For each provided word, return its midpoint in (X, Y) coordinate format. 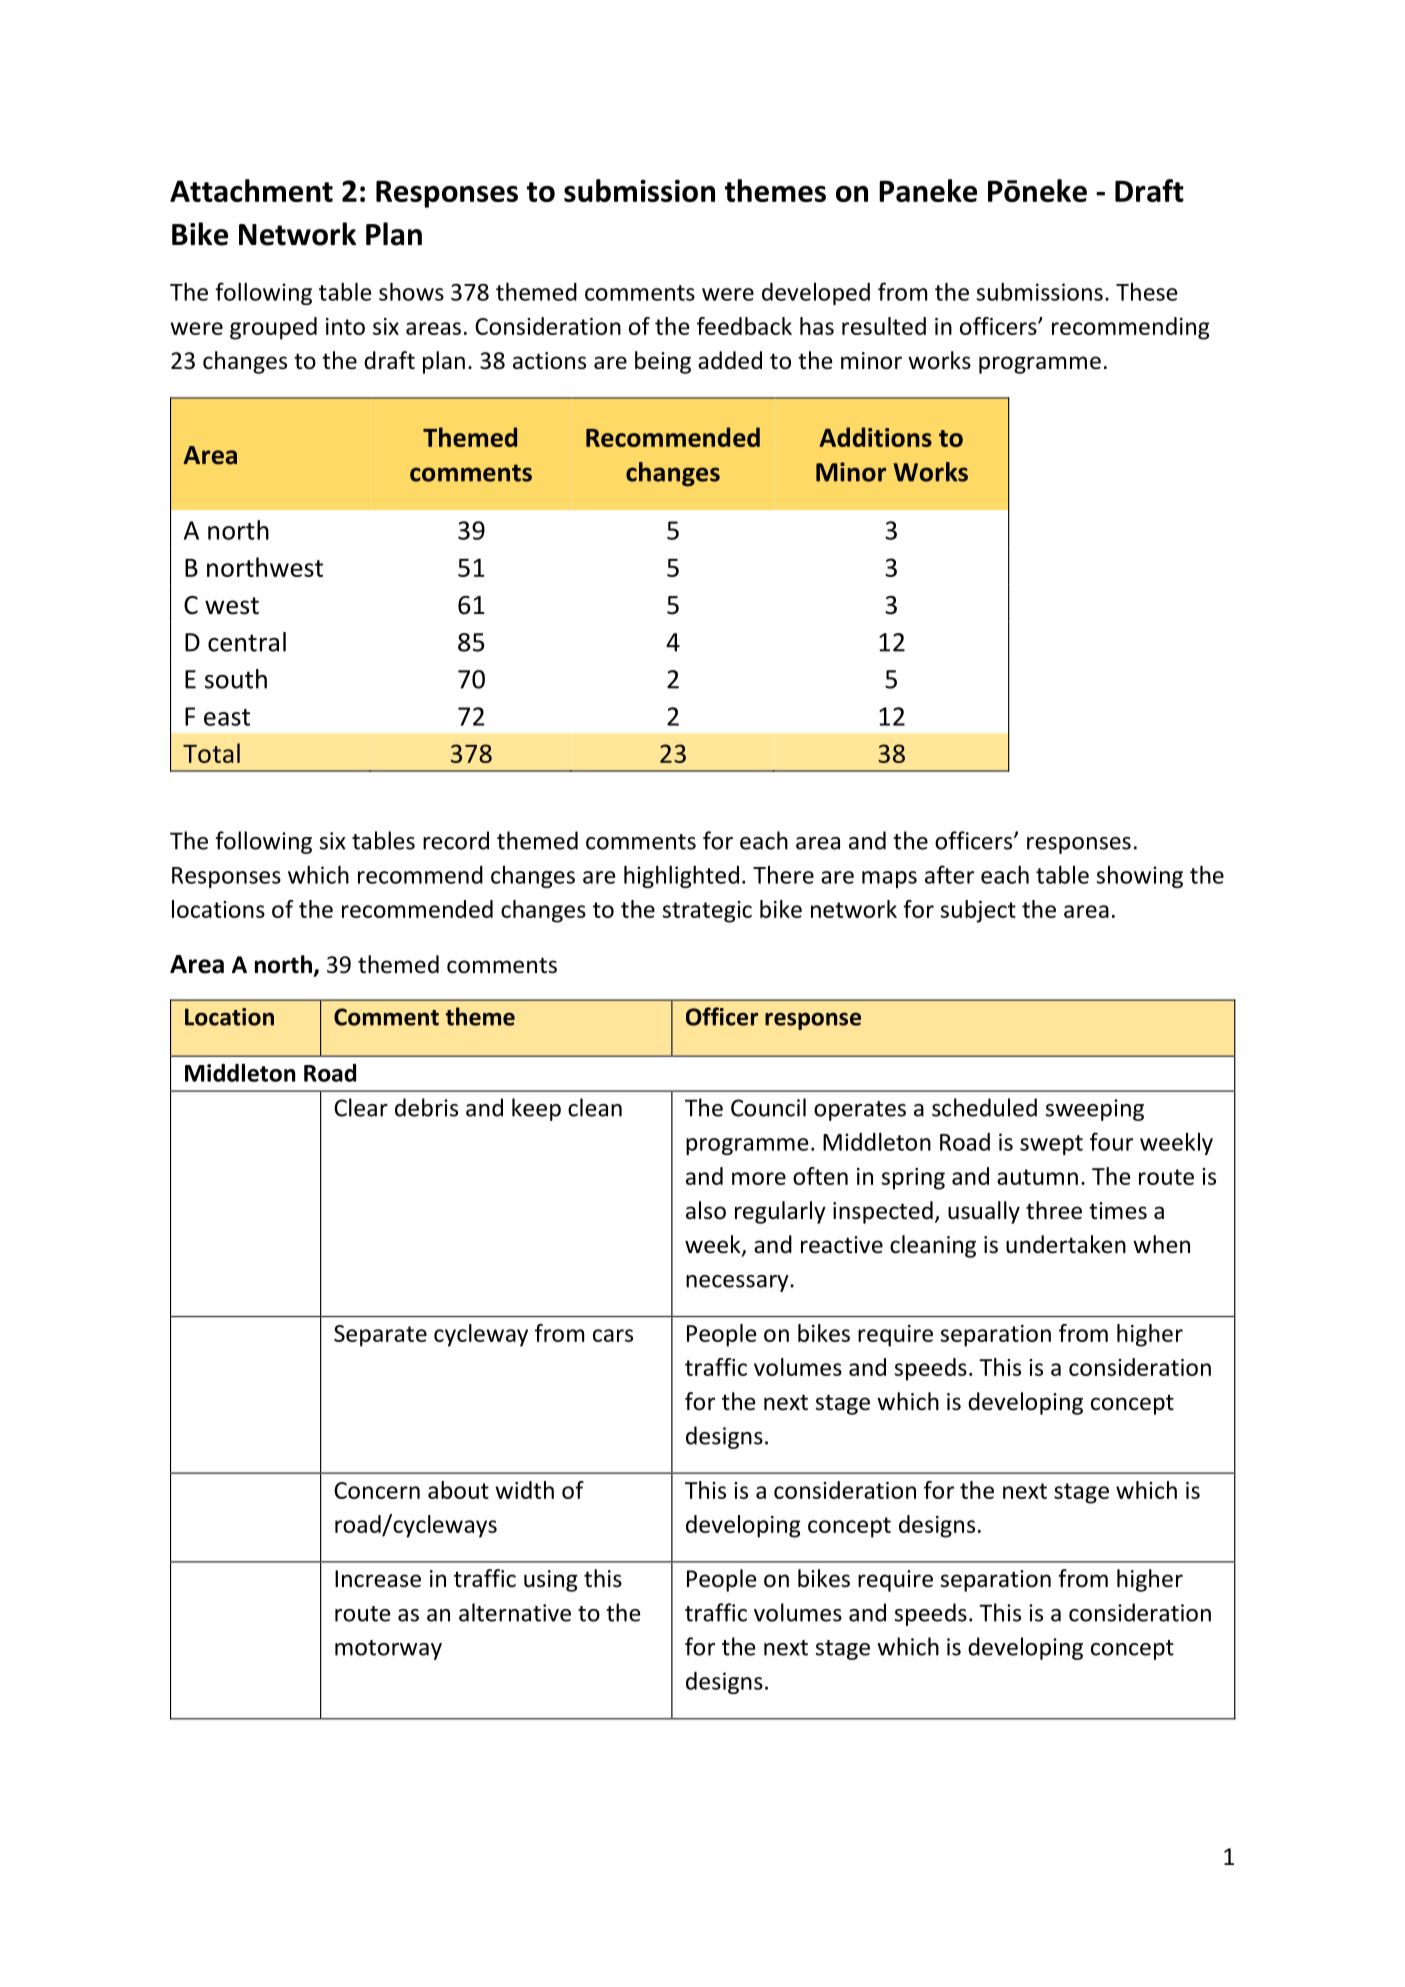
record (456, 840)
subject (978, 911)
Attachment (251, 190)
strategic (707, 912)
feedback (744, 326)
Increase (378, 1579)
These (1147, 292)
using (551, 1581)
